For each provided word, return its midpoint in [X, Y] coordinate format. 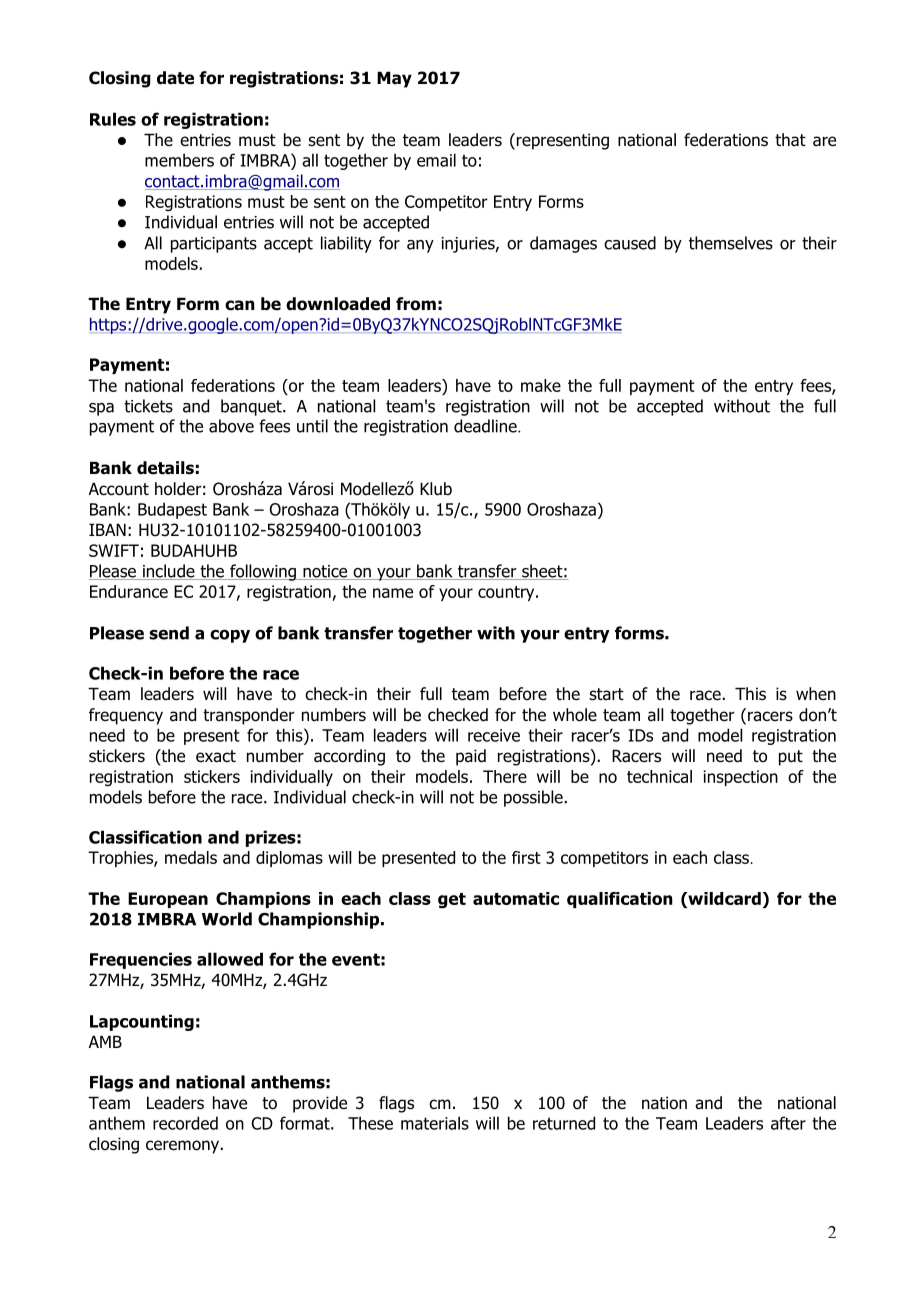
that [790, 140]
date [175, 78]
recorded [185, 1123]
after [788, 1123]
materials [435, 1123]
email [436, 160]
